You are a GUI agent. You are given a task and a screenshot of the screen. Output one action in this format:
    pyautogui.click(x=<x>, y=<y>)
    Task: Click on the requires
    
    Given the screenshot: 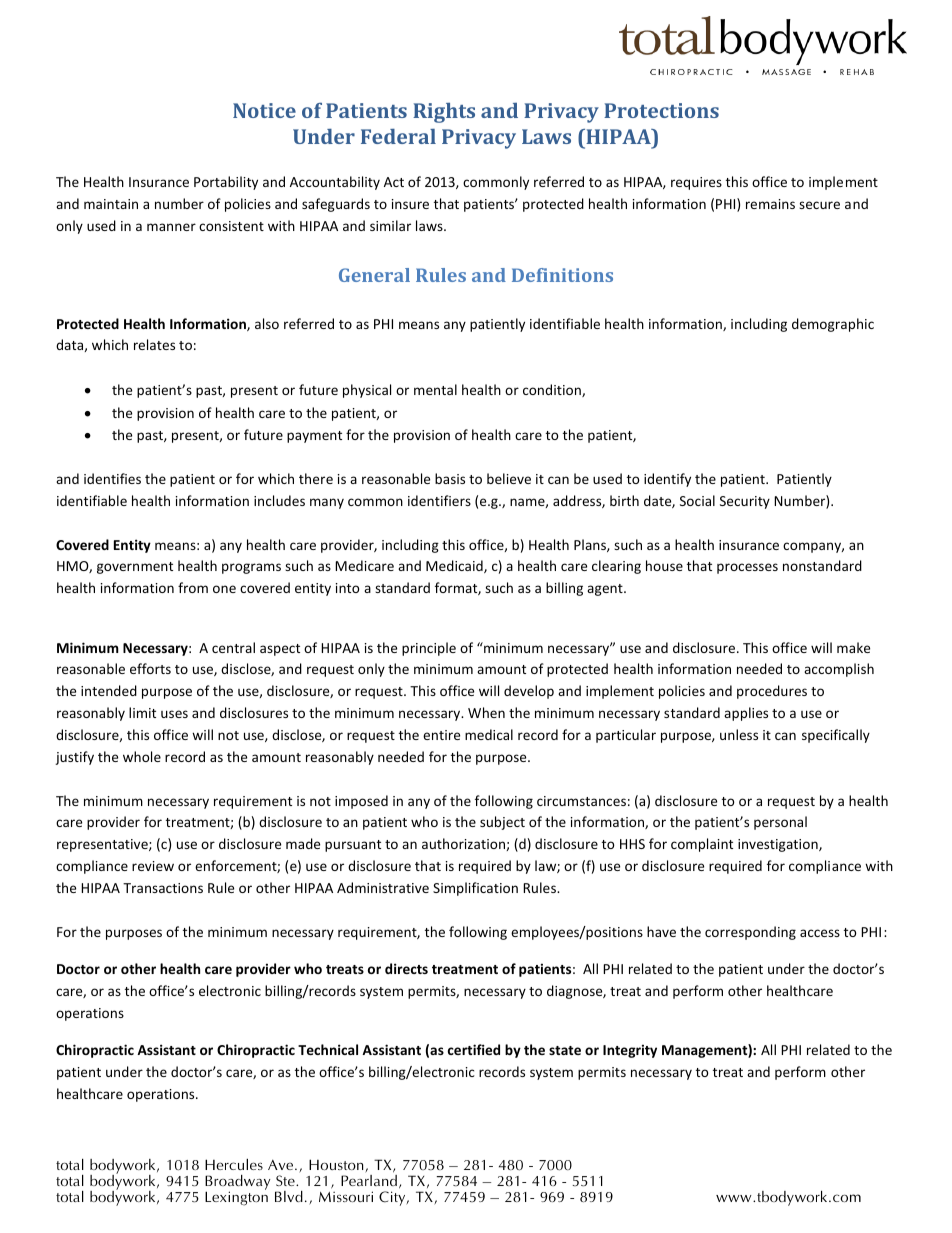 What is the action you would take?
    pyautogui.click(x=696, y=183)
